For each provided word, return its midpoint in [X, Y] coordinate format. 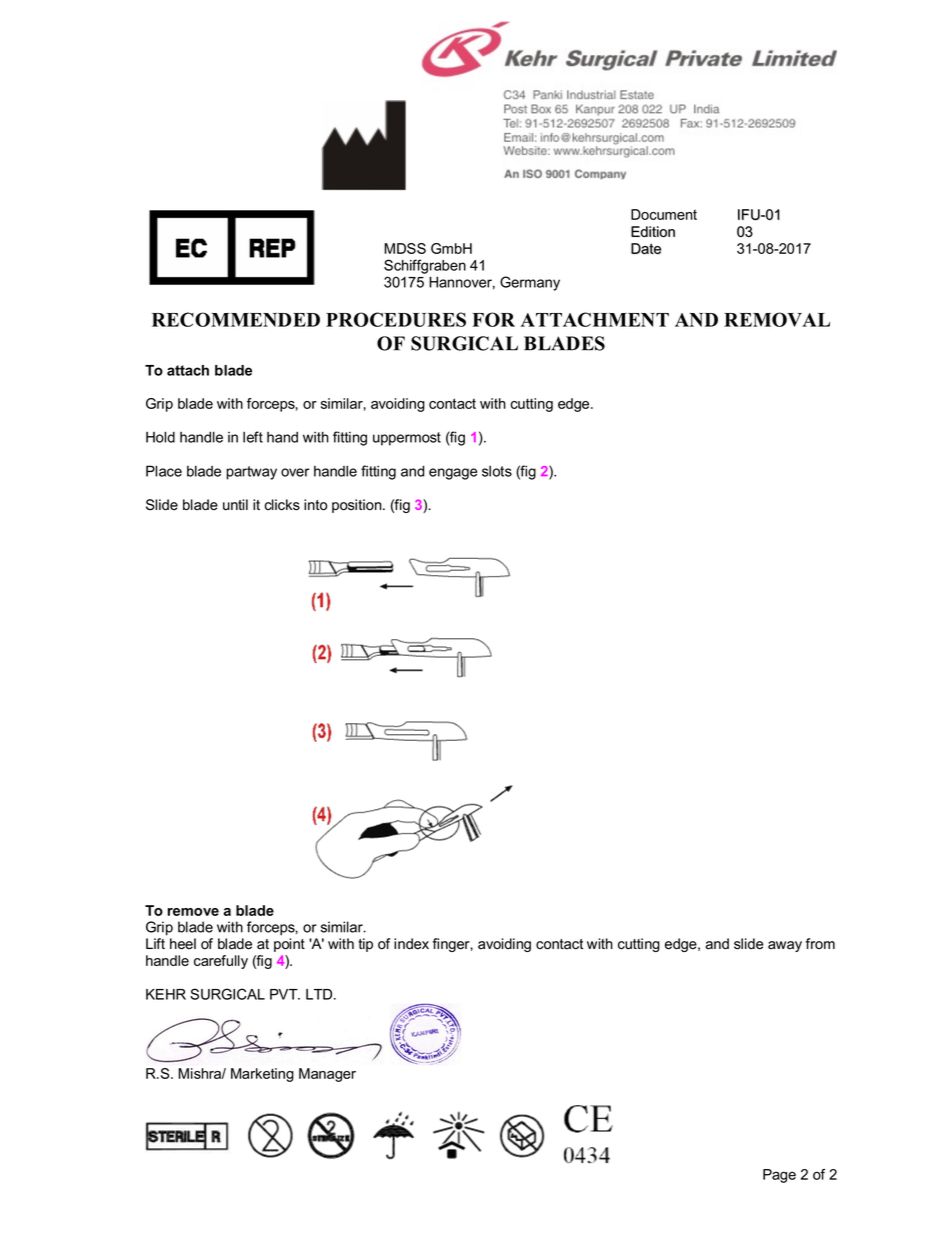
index [411, 944]
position [358, 506]
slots [497, 471]
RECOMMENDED [236, 319]
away [785, 946]
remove [193, 912]
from [820, 943]
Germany [530, 283]
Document [664, 214]
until [235, 505]
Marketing [262, 1075]
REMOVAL [777, 319]
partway [251, 473]
